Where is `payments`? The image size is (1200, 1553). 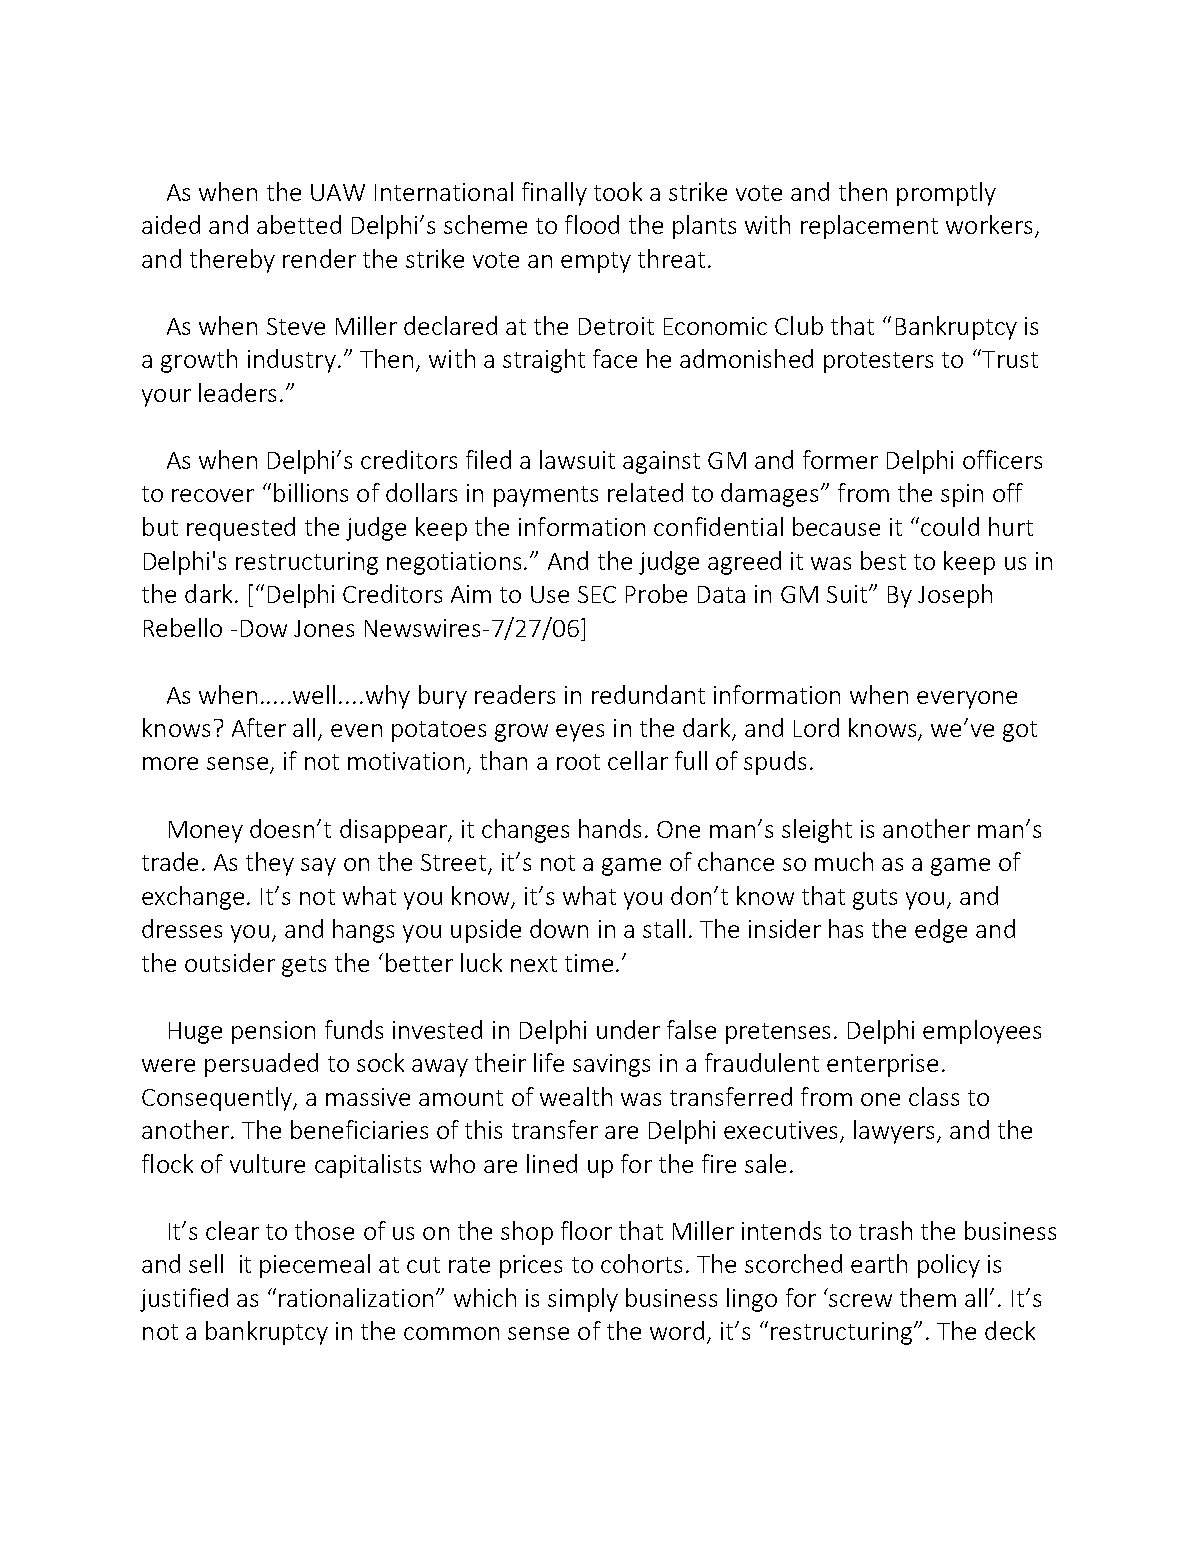
payments is located at coordinates (546, 496).
